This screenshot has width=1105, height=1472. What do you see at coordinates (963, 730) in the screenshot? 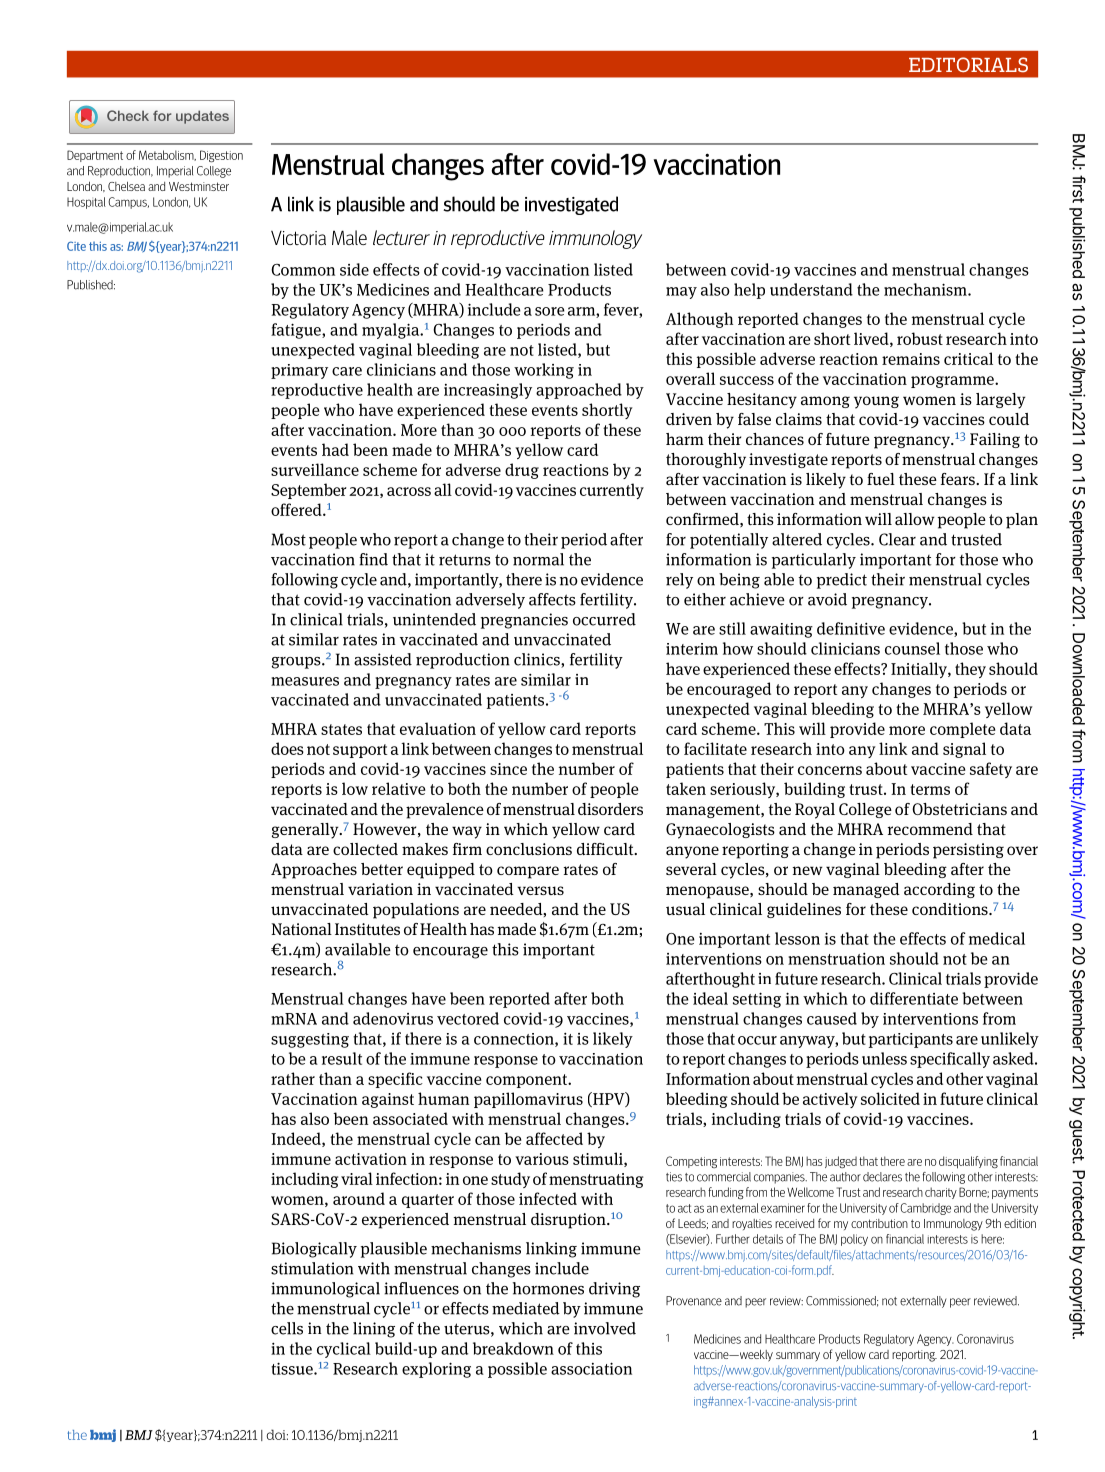
I see `complete` at bounding box center [963, 730].
